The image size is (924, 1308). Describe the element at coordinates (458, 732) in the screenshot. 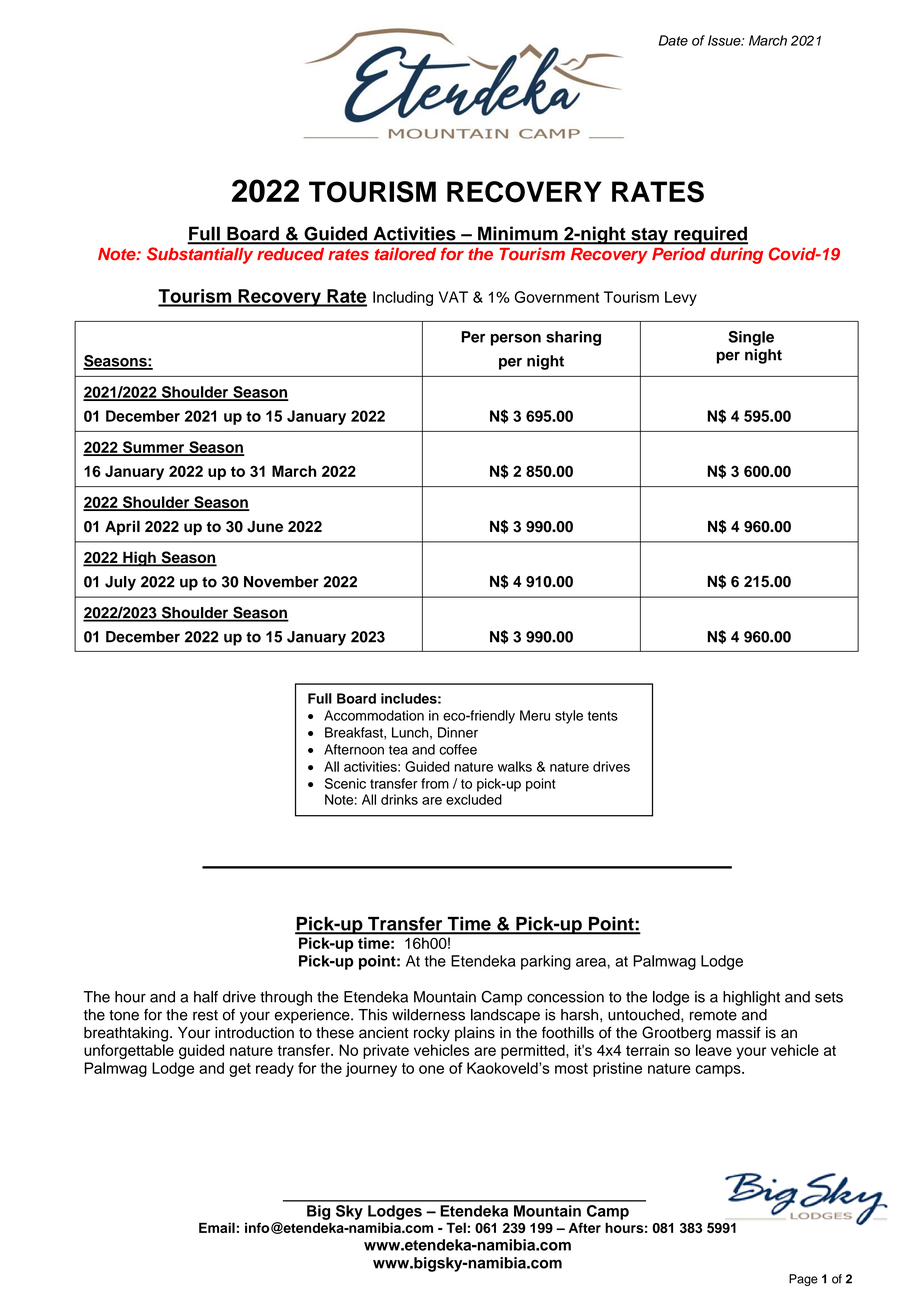

I see `Dinner` at that location.
